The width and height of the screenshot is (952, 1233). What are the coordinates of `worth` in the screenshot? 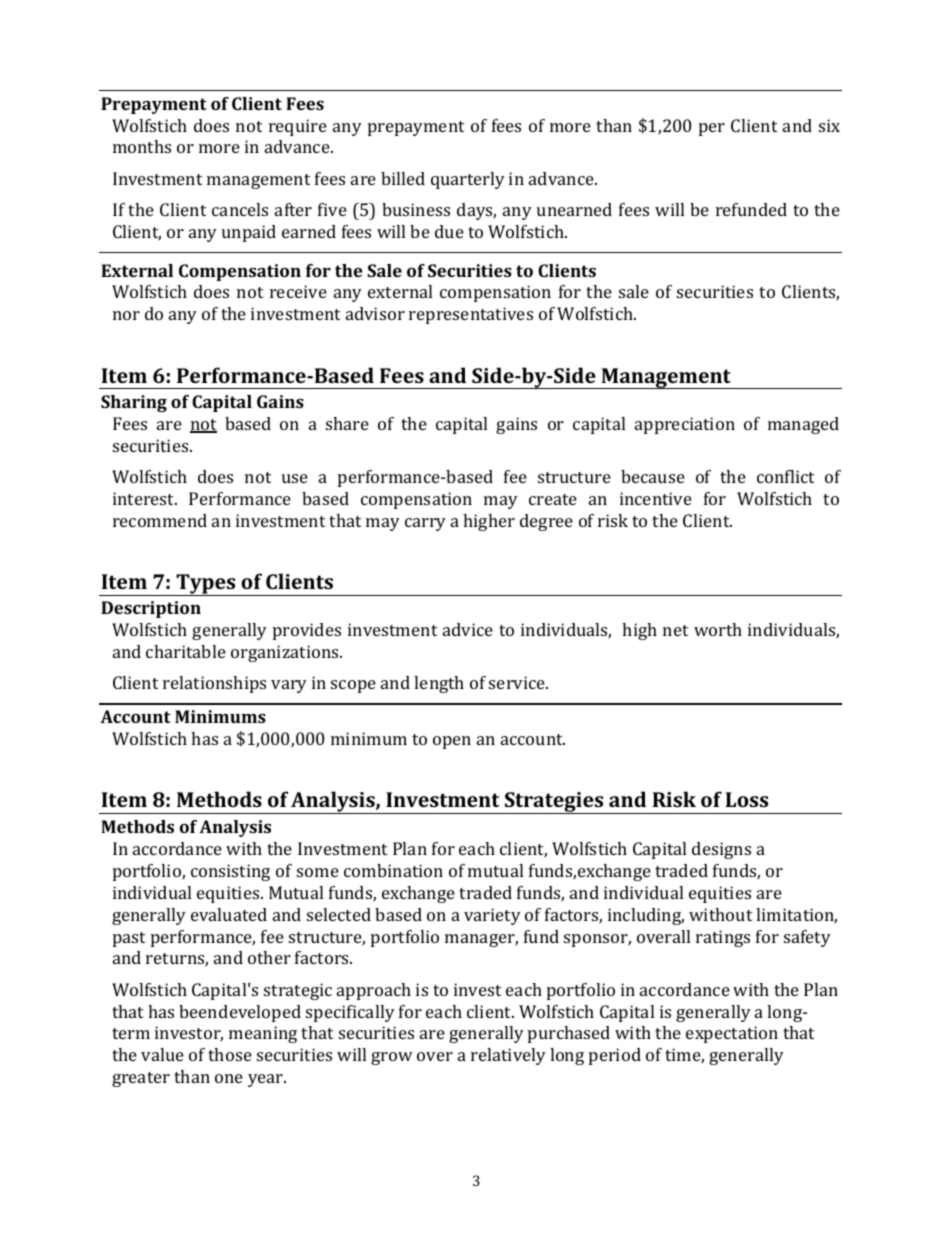 It's located at (718, 629).
